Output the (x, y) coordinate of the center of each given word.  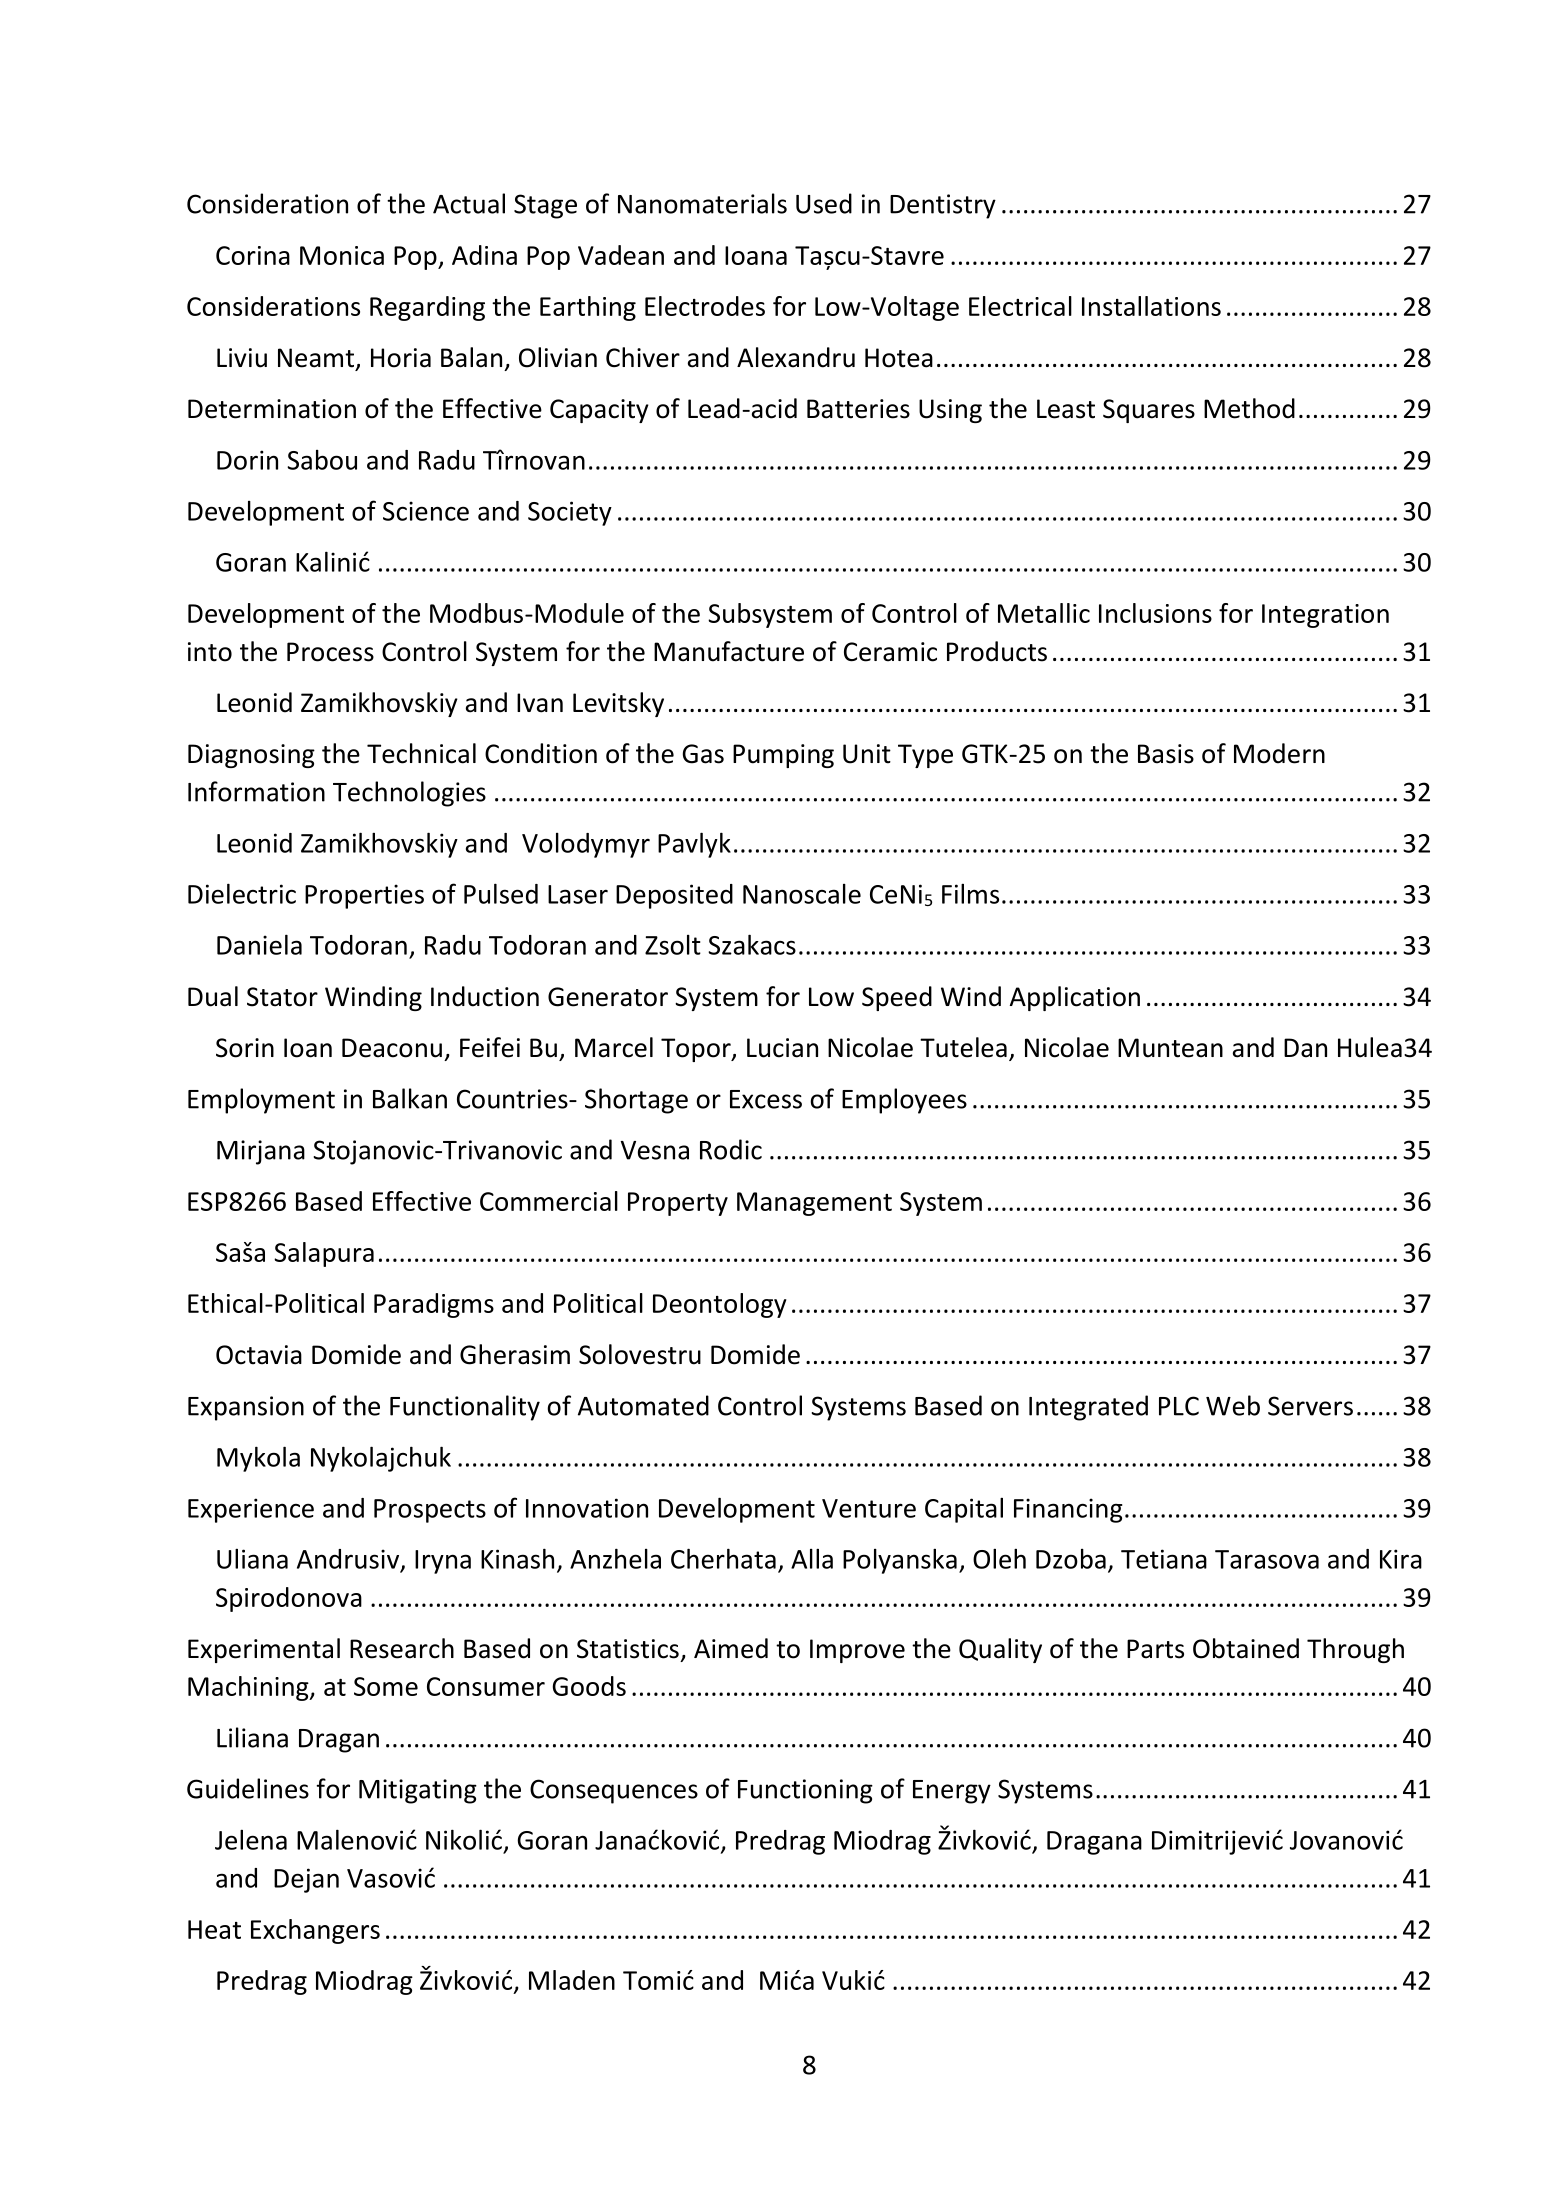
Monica (342, 255)
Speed (897, 998)
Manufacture (729, 651)
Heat (214, 1929)
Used (824, 203)
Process (330, 652)
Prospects (430, 1511)
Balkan (410, 1098)
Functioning (805, 1791)
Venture (869, 1508)
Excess (766, 1099)
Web (1233, 1405)
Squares (1149, 411)
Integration (1325, 616)
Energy (952, 1792)
